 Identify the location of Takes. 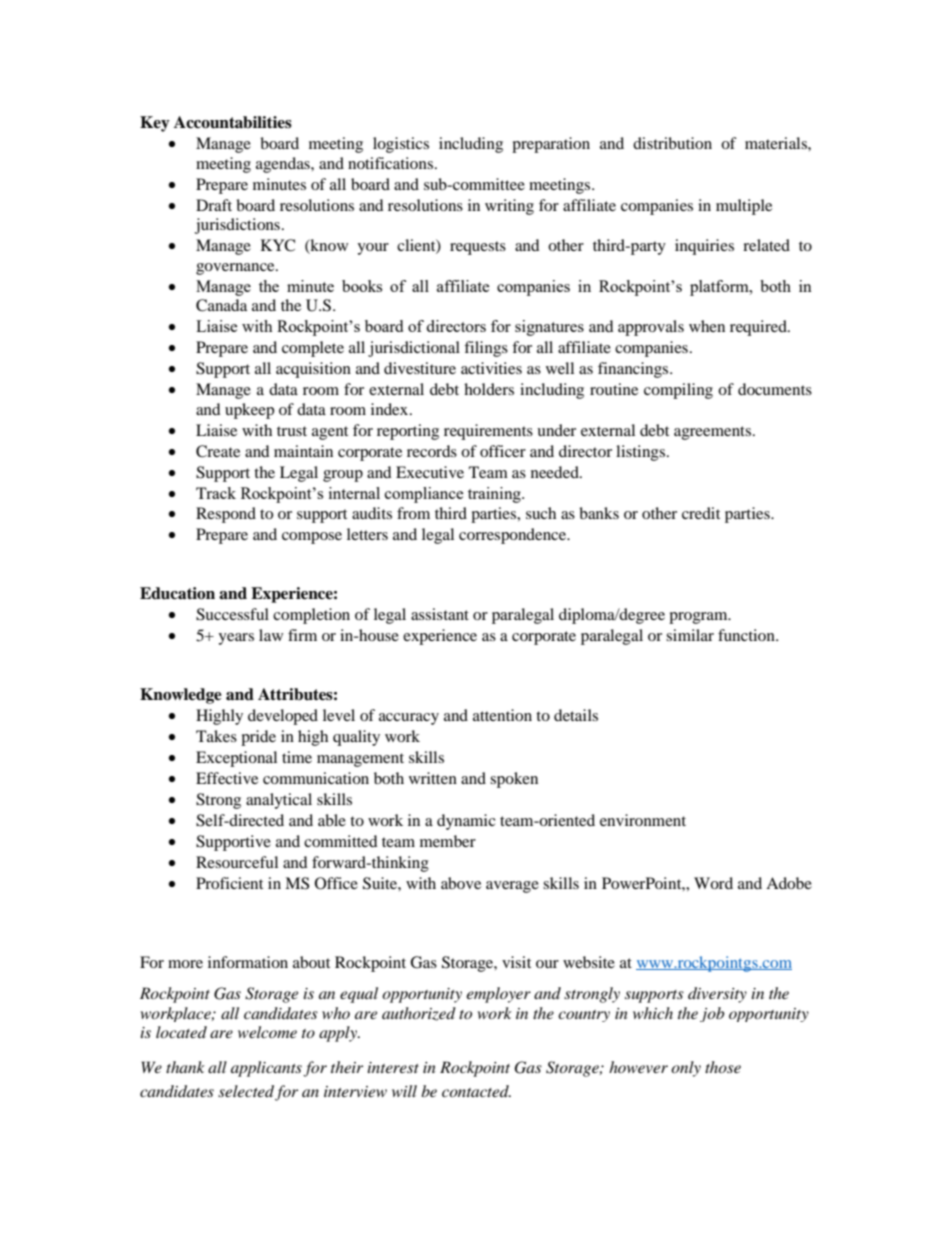
(216, 736).
